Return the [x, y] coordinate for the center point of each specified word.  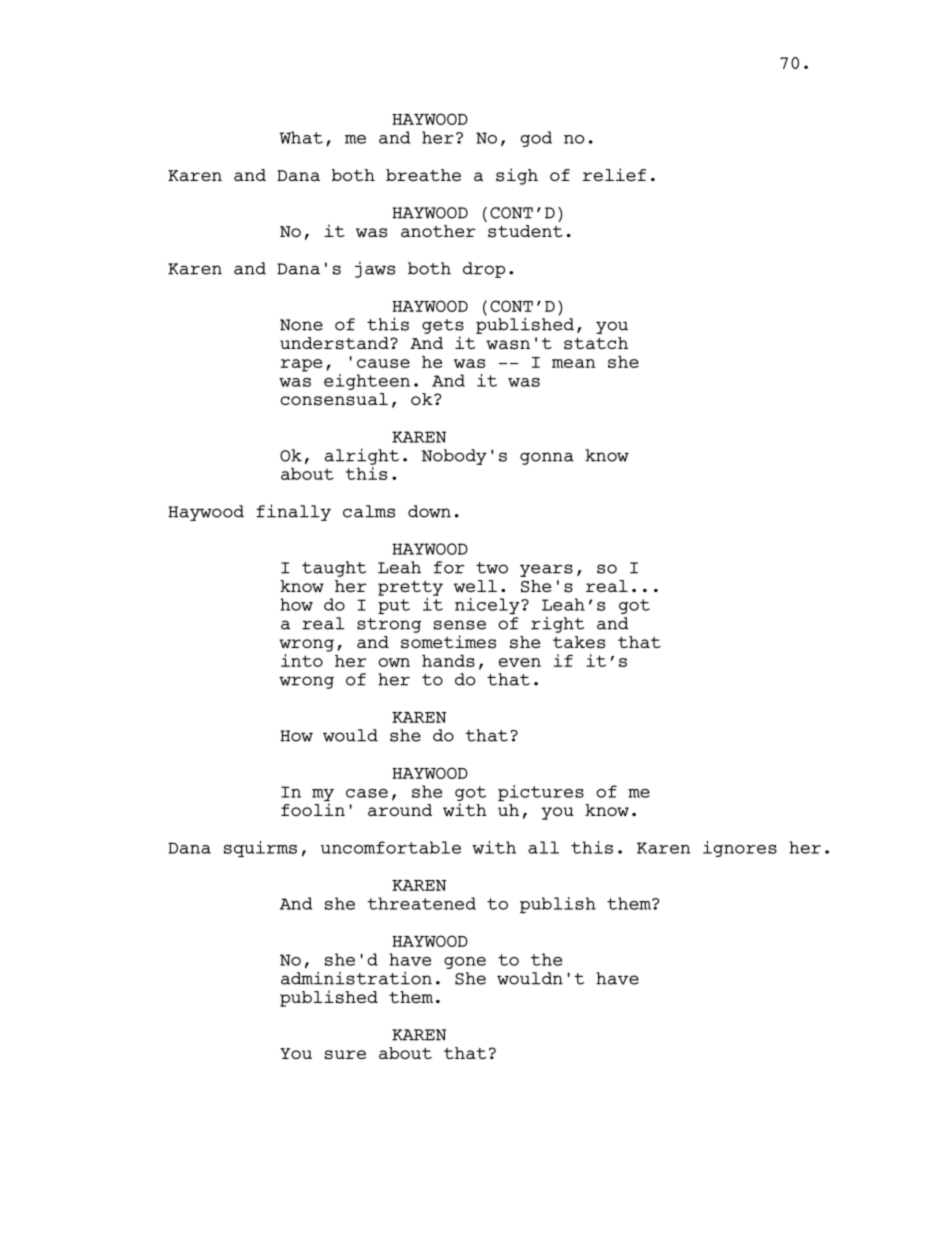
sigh [517, 176]
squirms [260, 849]
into [302, 660]
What [301, 137]
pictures [541, 793]
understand [334, 343]
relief [614, 174]
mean [573, 363]
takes [579, 642]
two [492, 568]
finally [293, 512]
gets [443, 326]
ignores [740, 849]
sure [345, 1055]
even [520, 662]
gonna [547, 458]
